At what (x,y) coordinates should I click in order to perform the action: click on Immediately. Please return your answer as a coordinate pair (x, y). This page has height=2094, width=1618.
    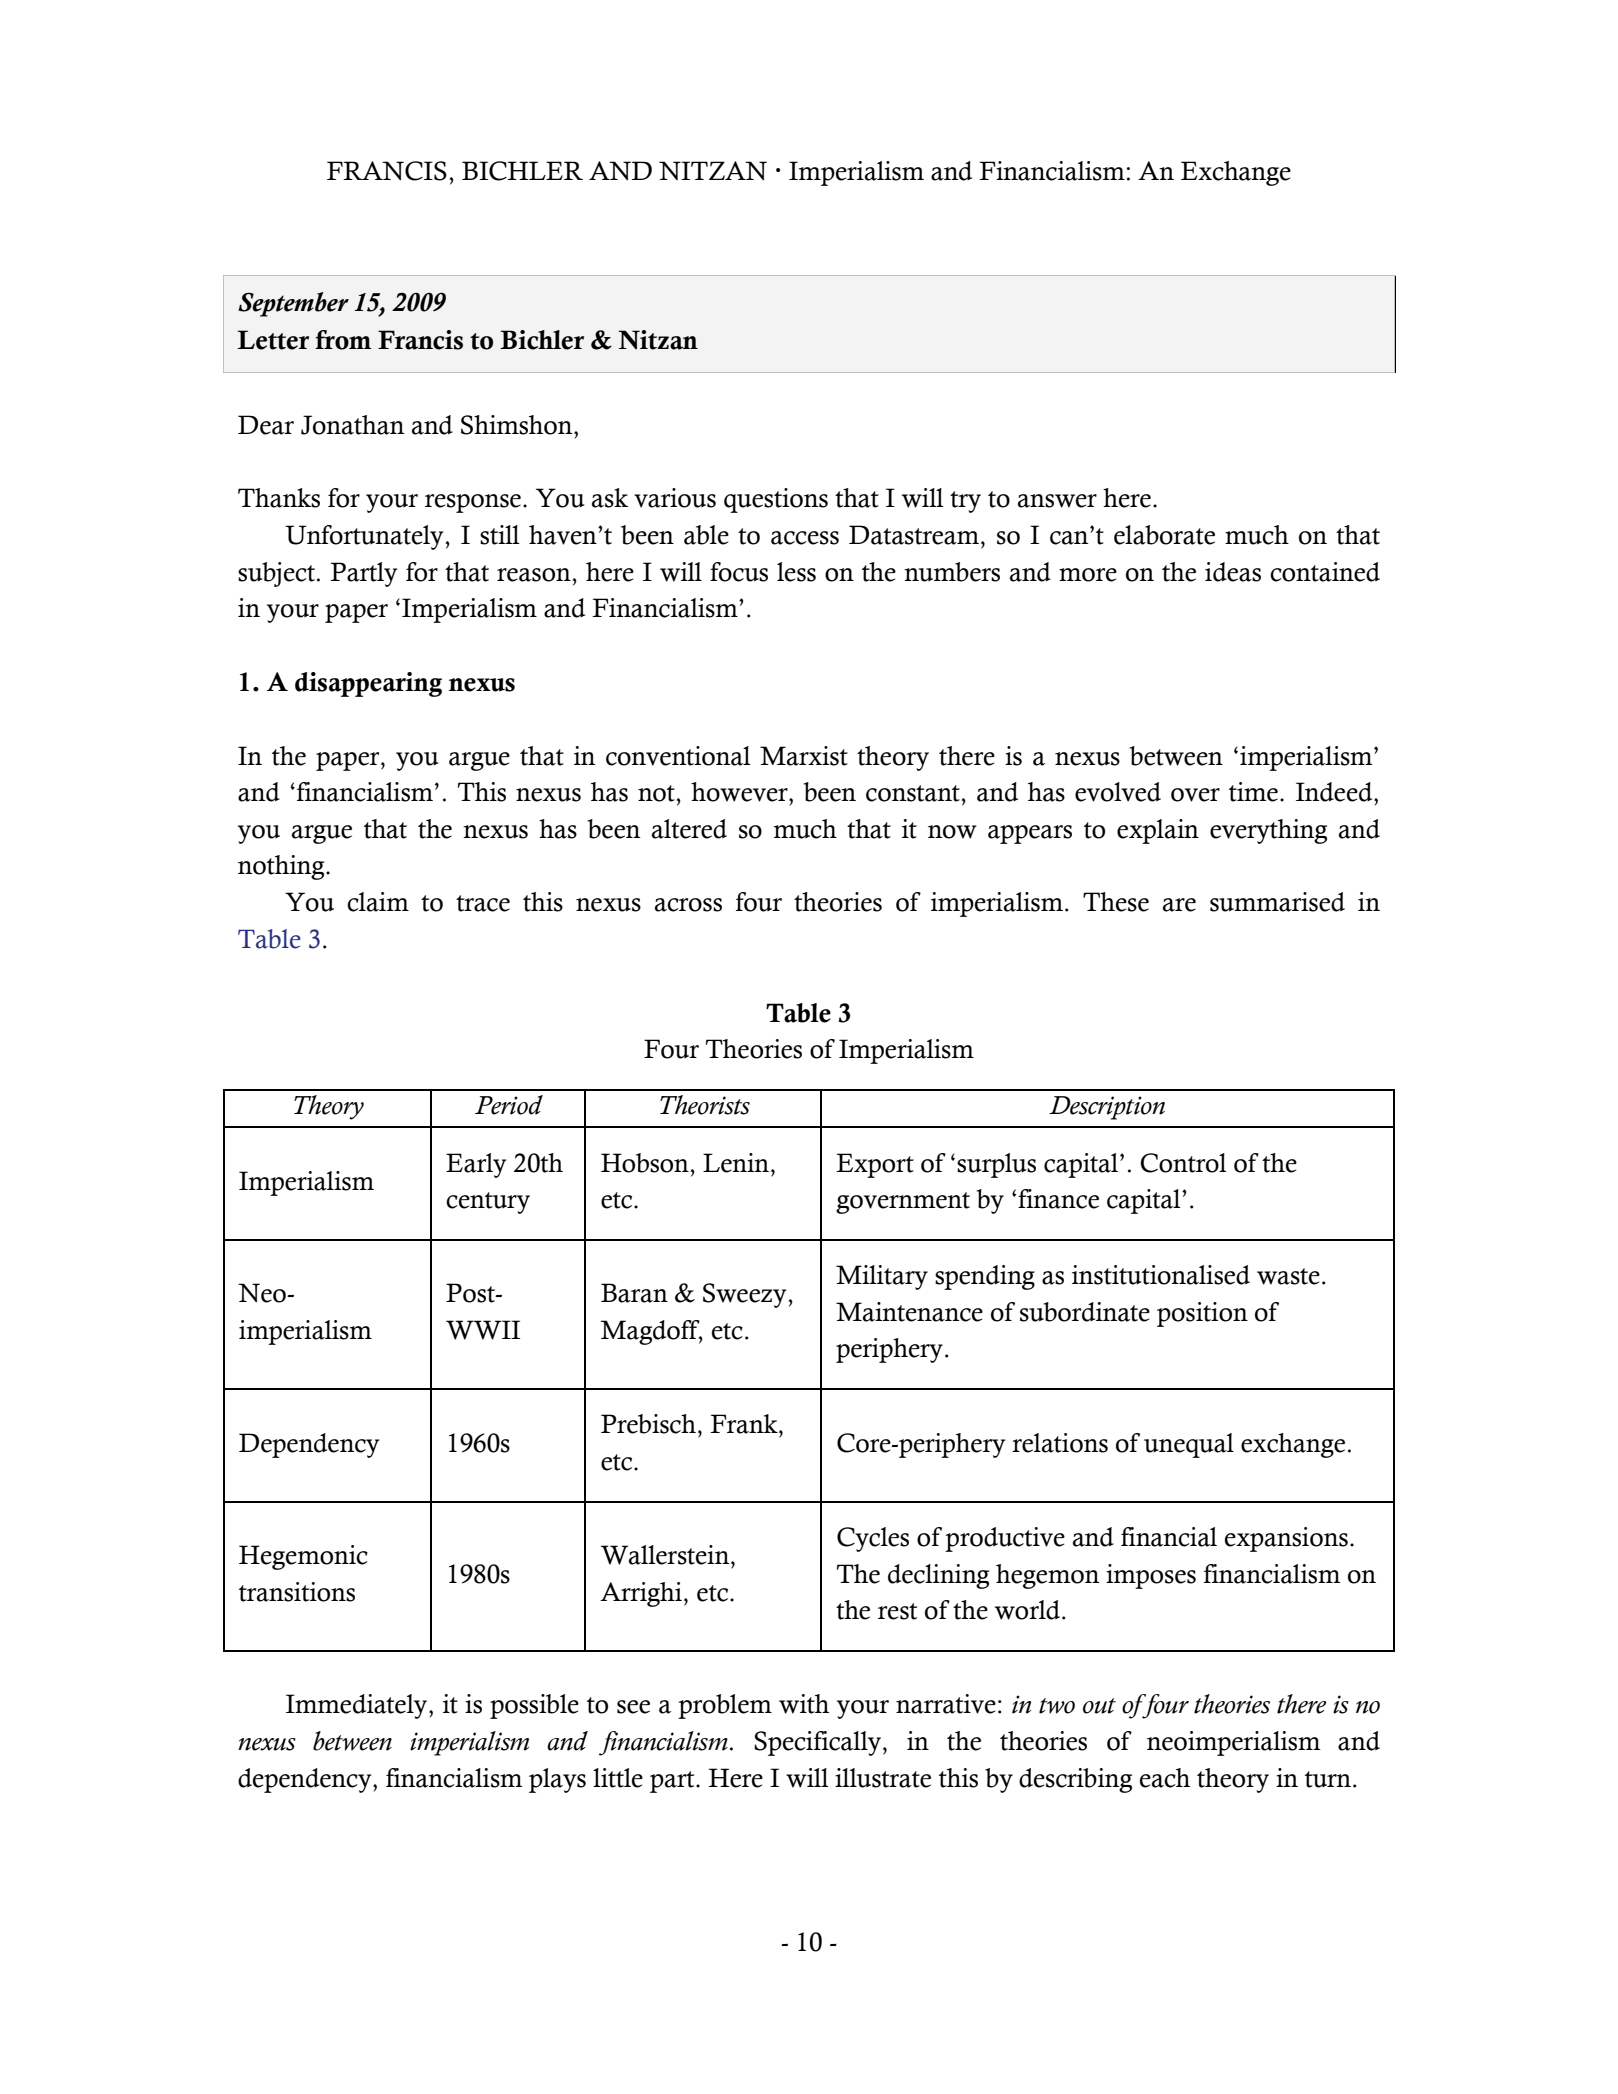
    Looking at the image, I should click on (358, 1706).
